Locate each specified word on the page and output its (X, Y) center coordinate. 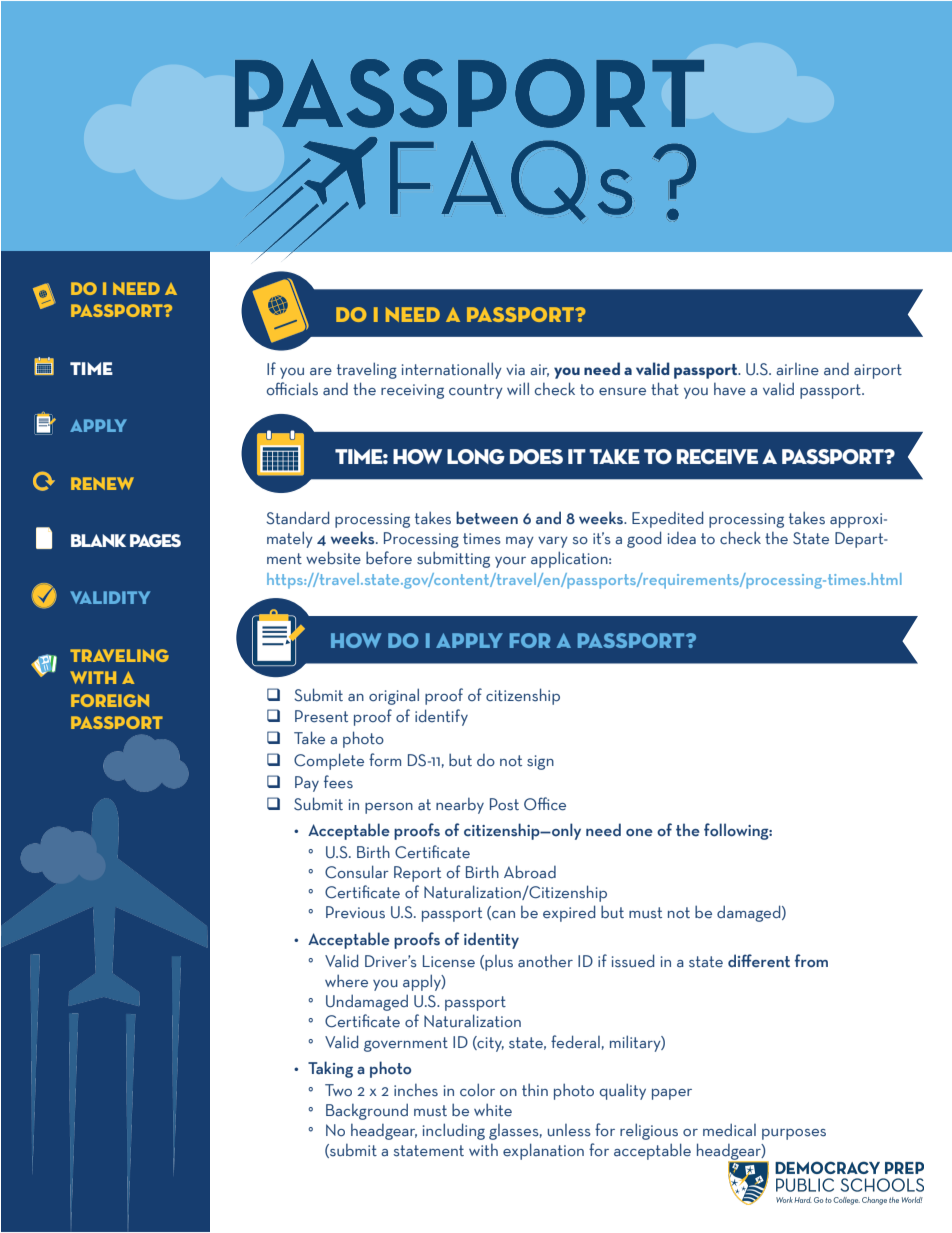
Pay (307, 784)
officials (292, 389)
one (639, 833)
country (476, 391)
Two (338, 1090)
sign (540, 762)
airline (797, 369)
